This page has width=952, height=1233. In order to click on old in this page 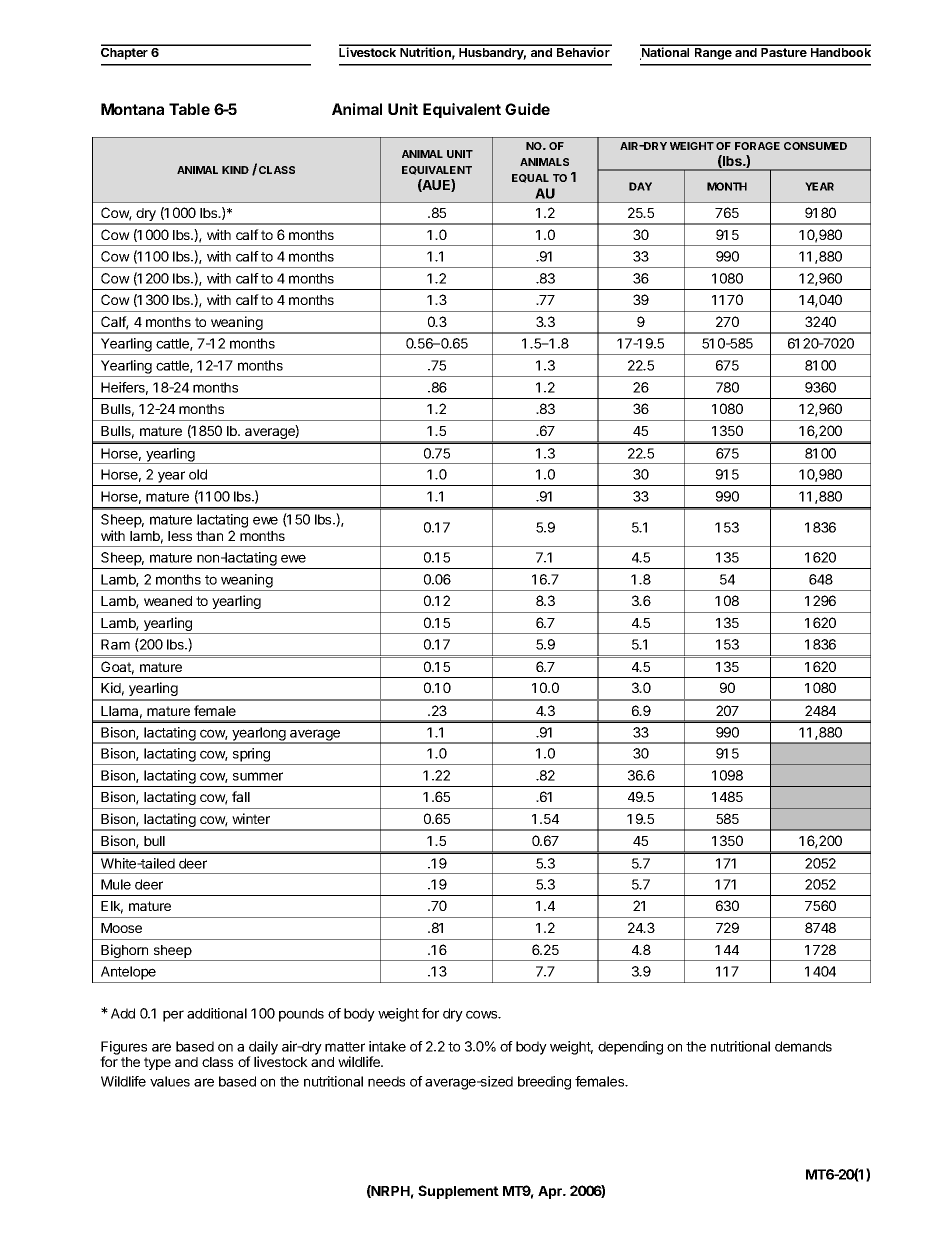, I will do `click(198, 474)`.
